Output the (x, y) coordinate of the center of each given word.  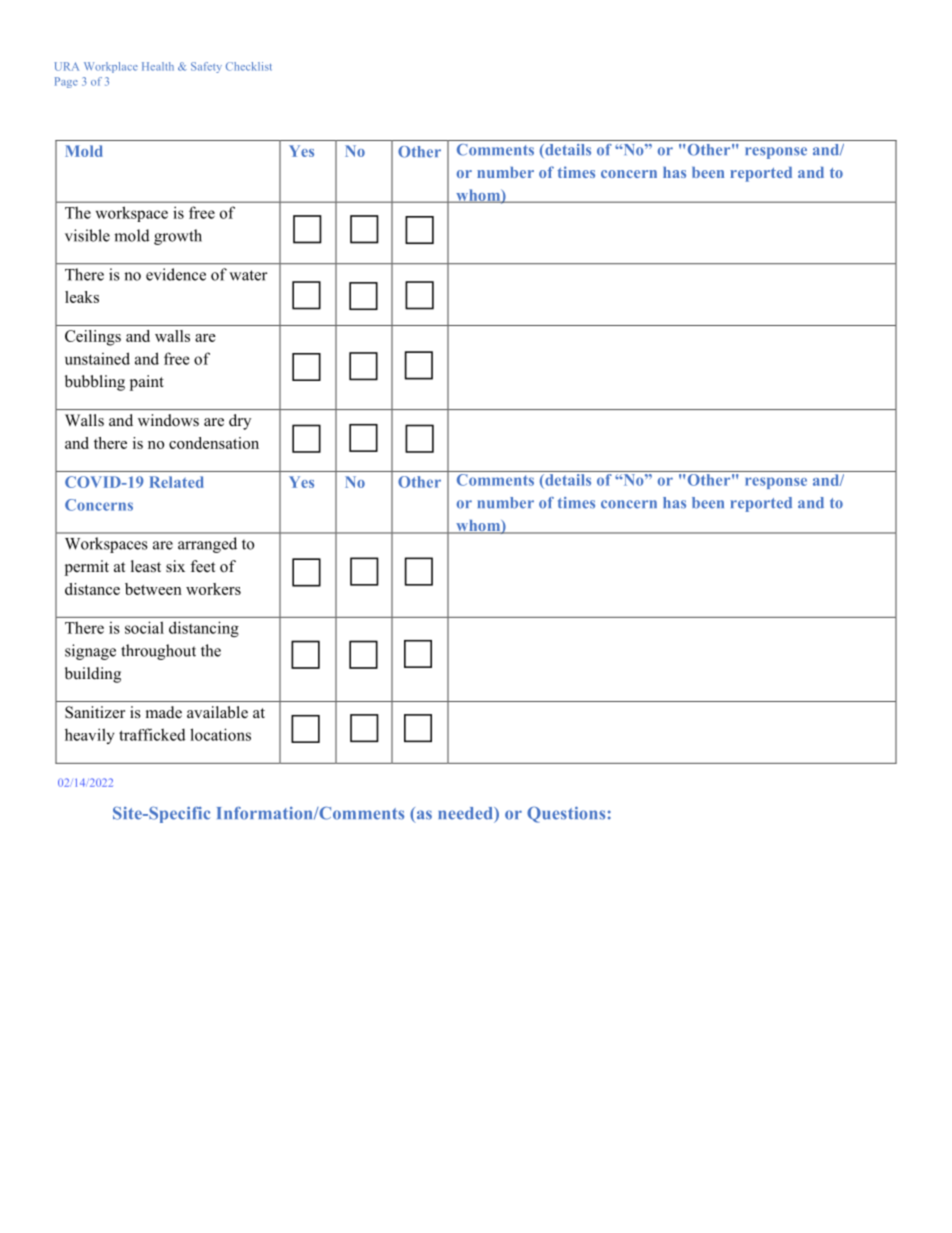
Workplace (111, 67)
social (144, 627)
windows (168, 420)
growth (178, 237)
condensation (214, 443)
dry (240, 422)
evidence (176, 274)
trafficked (152, 734)
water (248, 275)
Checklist (249, 66)
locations (220, 734)
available (217, 712)
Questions (566, 814)
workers (213, 589)
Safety (206, 67)
